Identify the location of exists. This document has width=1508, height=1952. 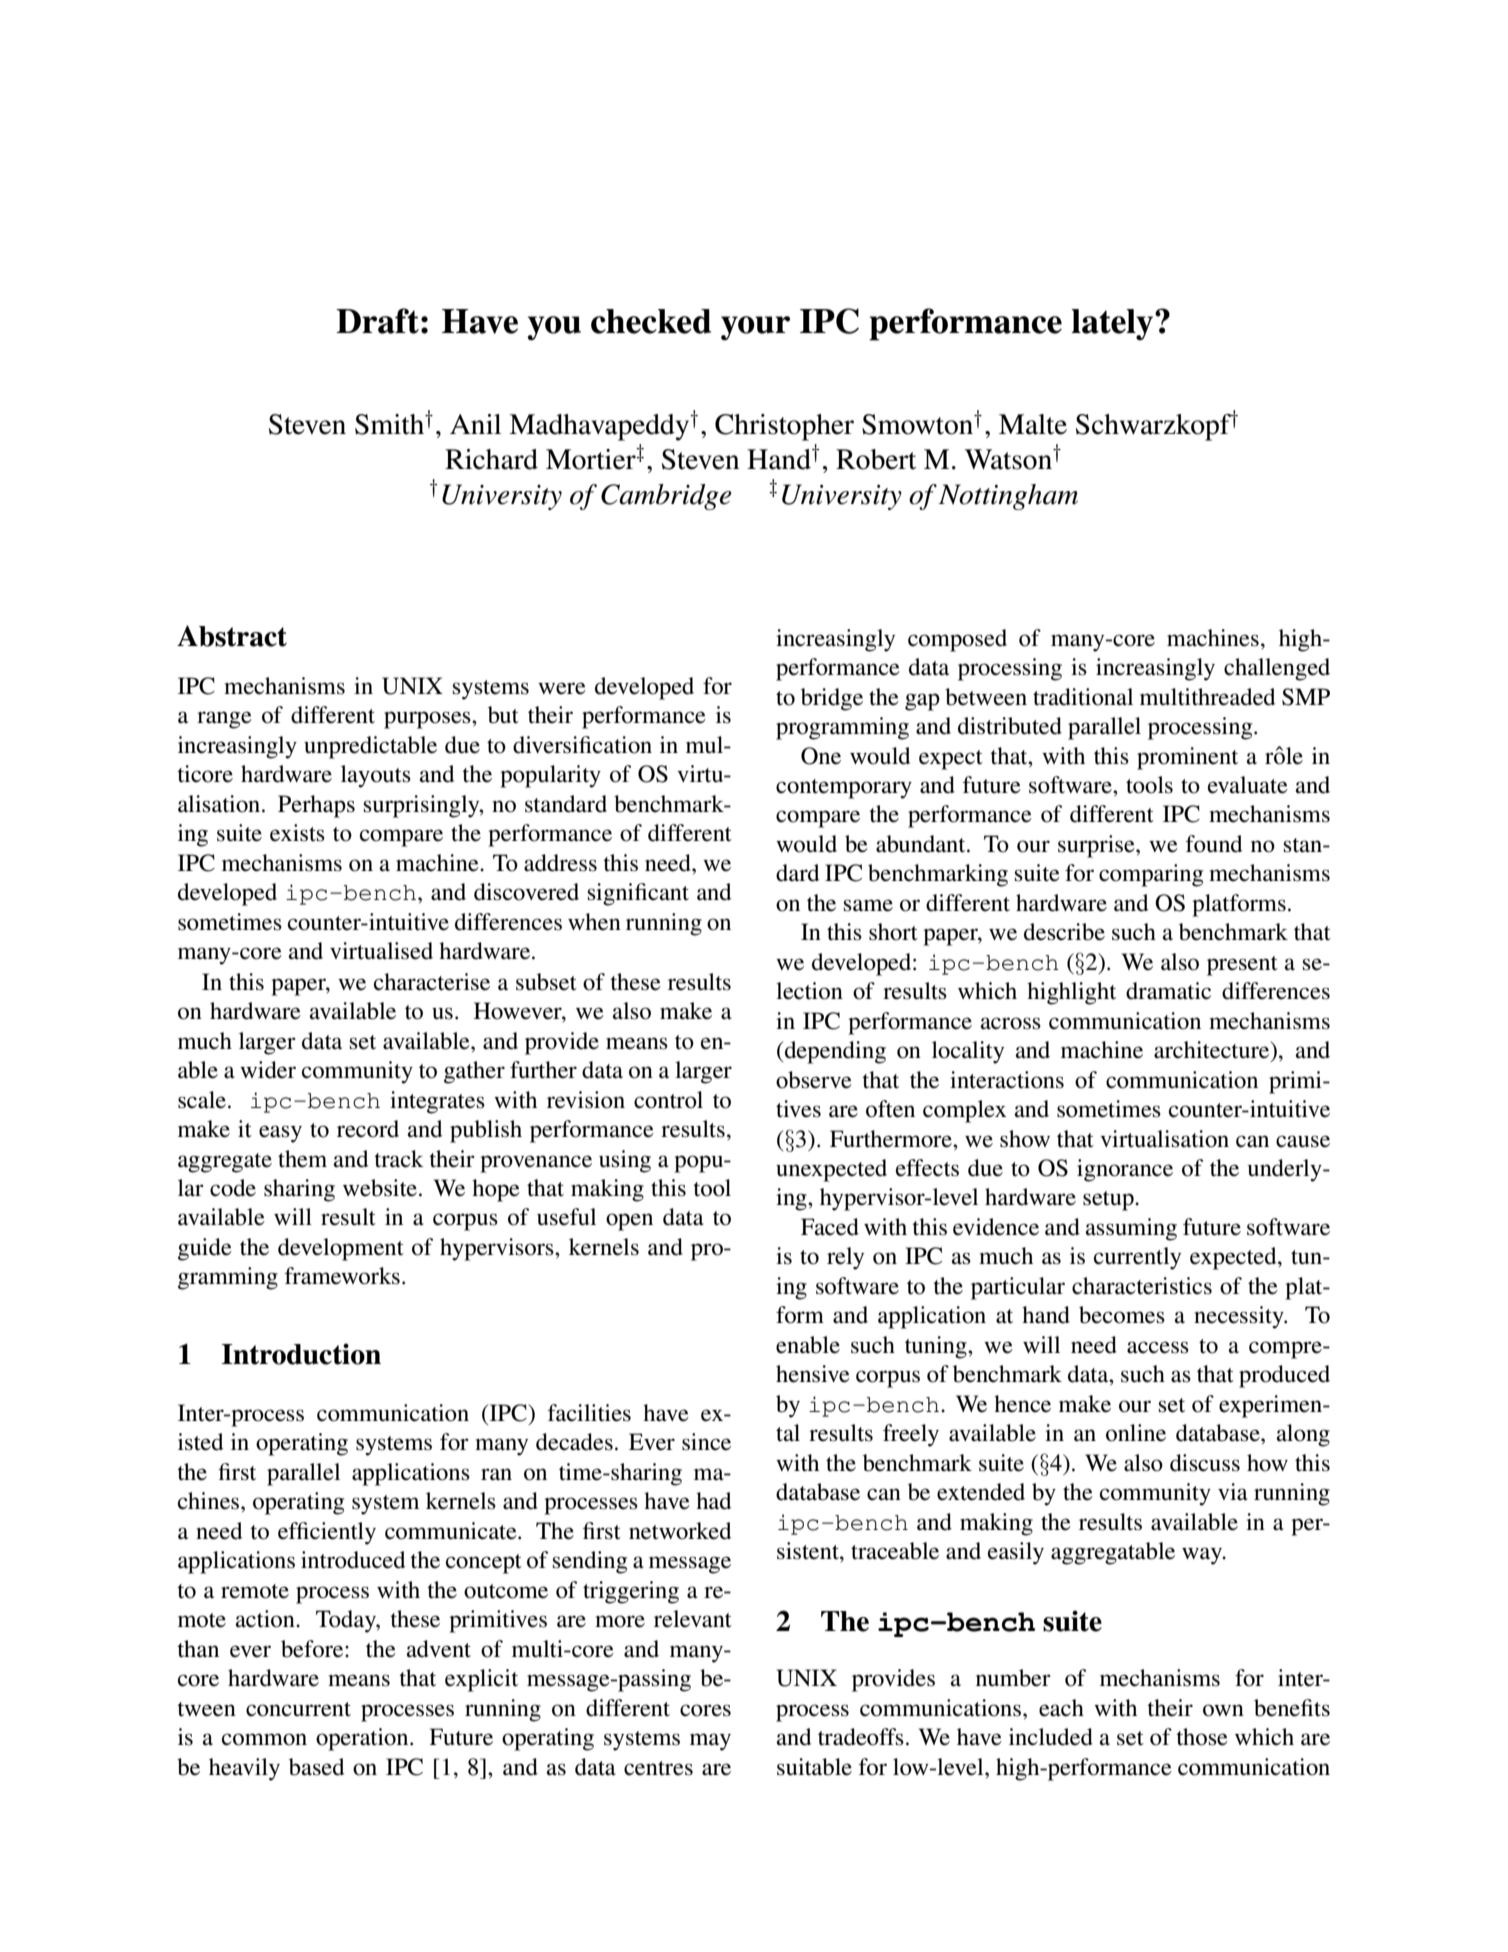
(297, 833).
